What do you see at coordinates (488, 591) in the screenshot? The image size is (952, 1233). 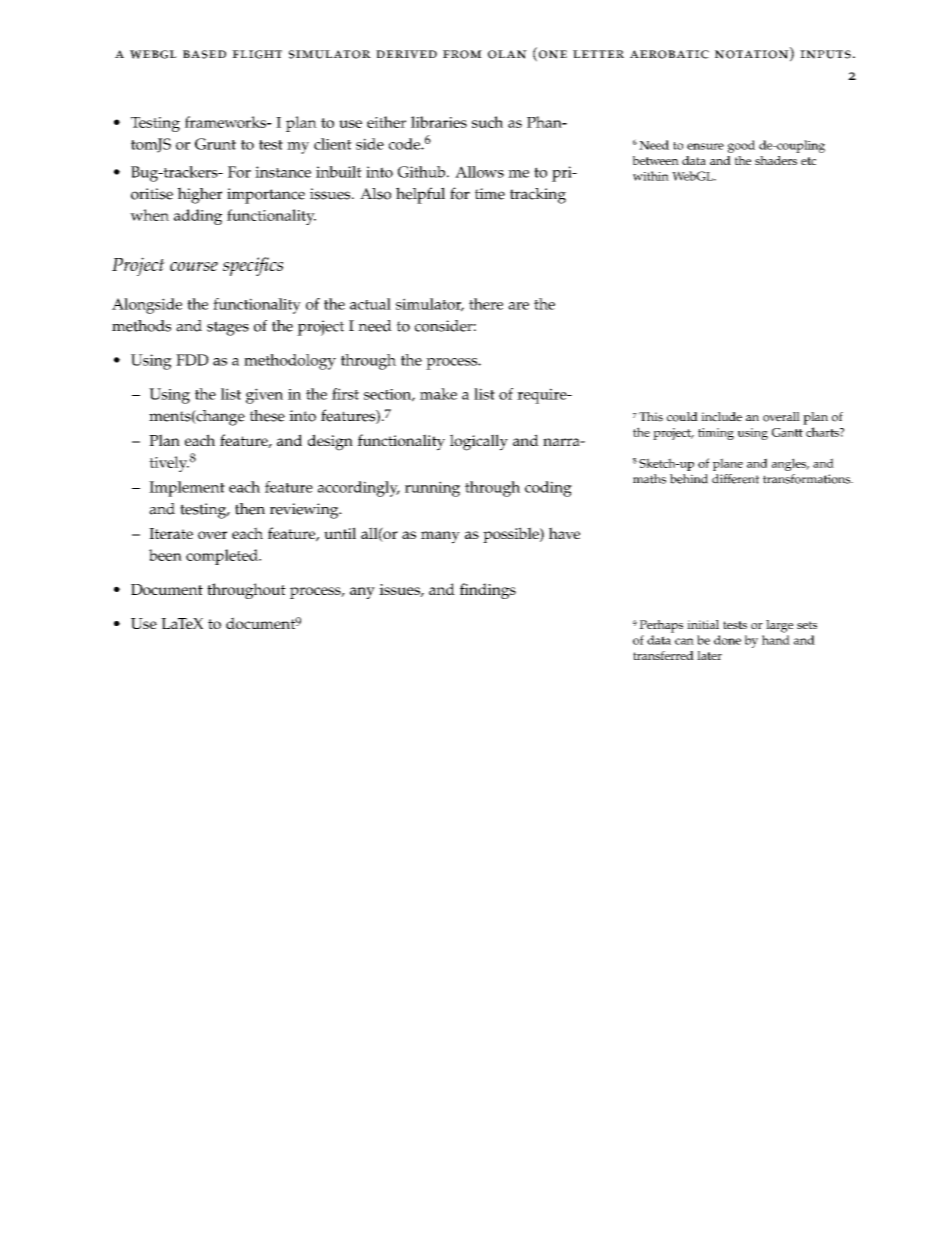 I see `findings` at bounding box center [488, 591].
